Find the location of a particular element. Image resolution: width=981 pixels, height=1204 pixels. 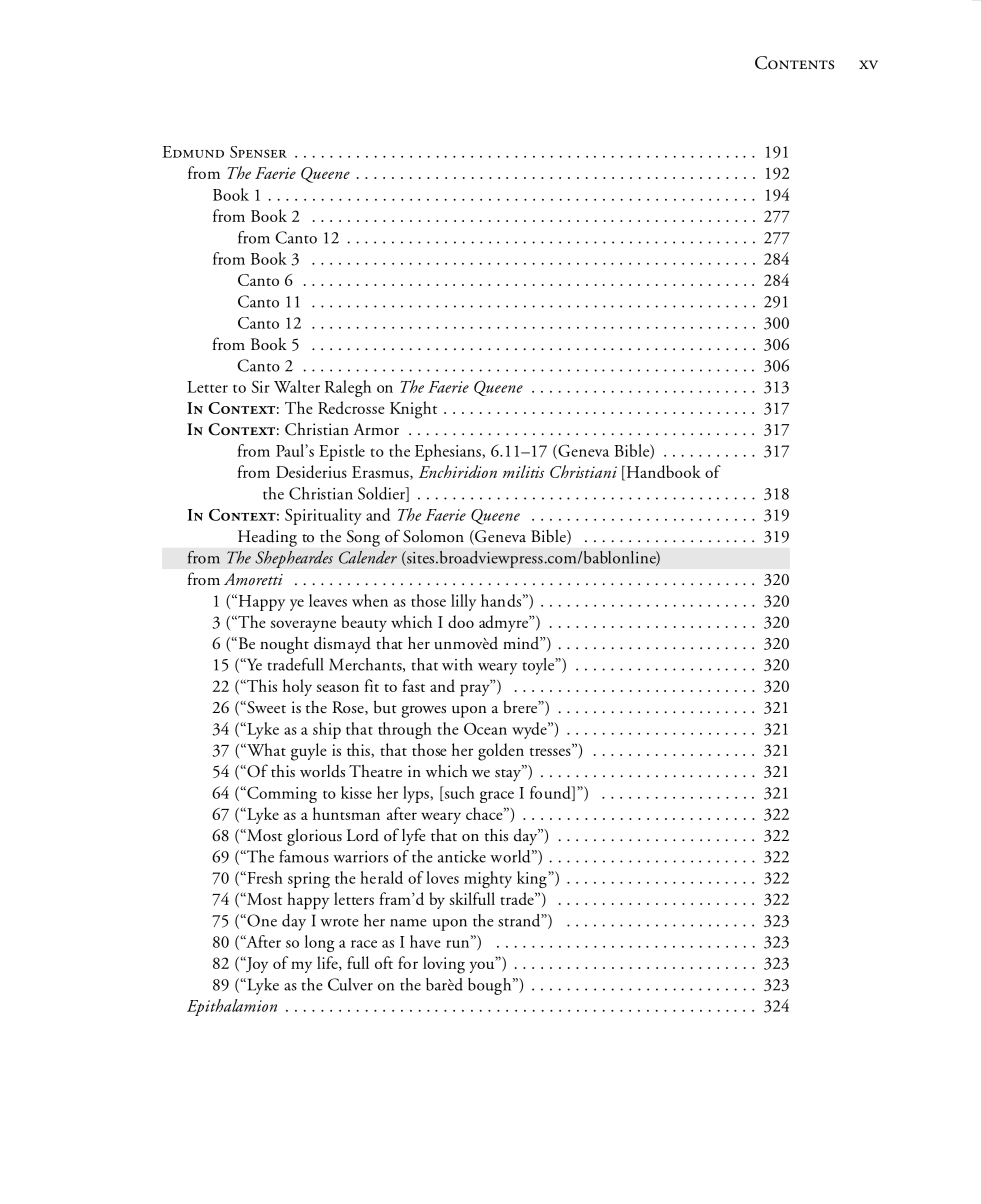

Solomon is located at coordinates (433, 536).
